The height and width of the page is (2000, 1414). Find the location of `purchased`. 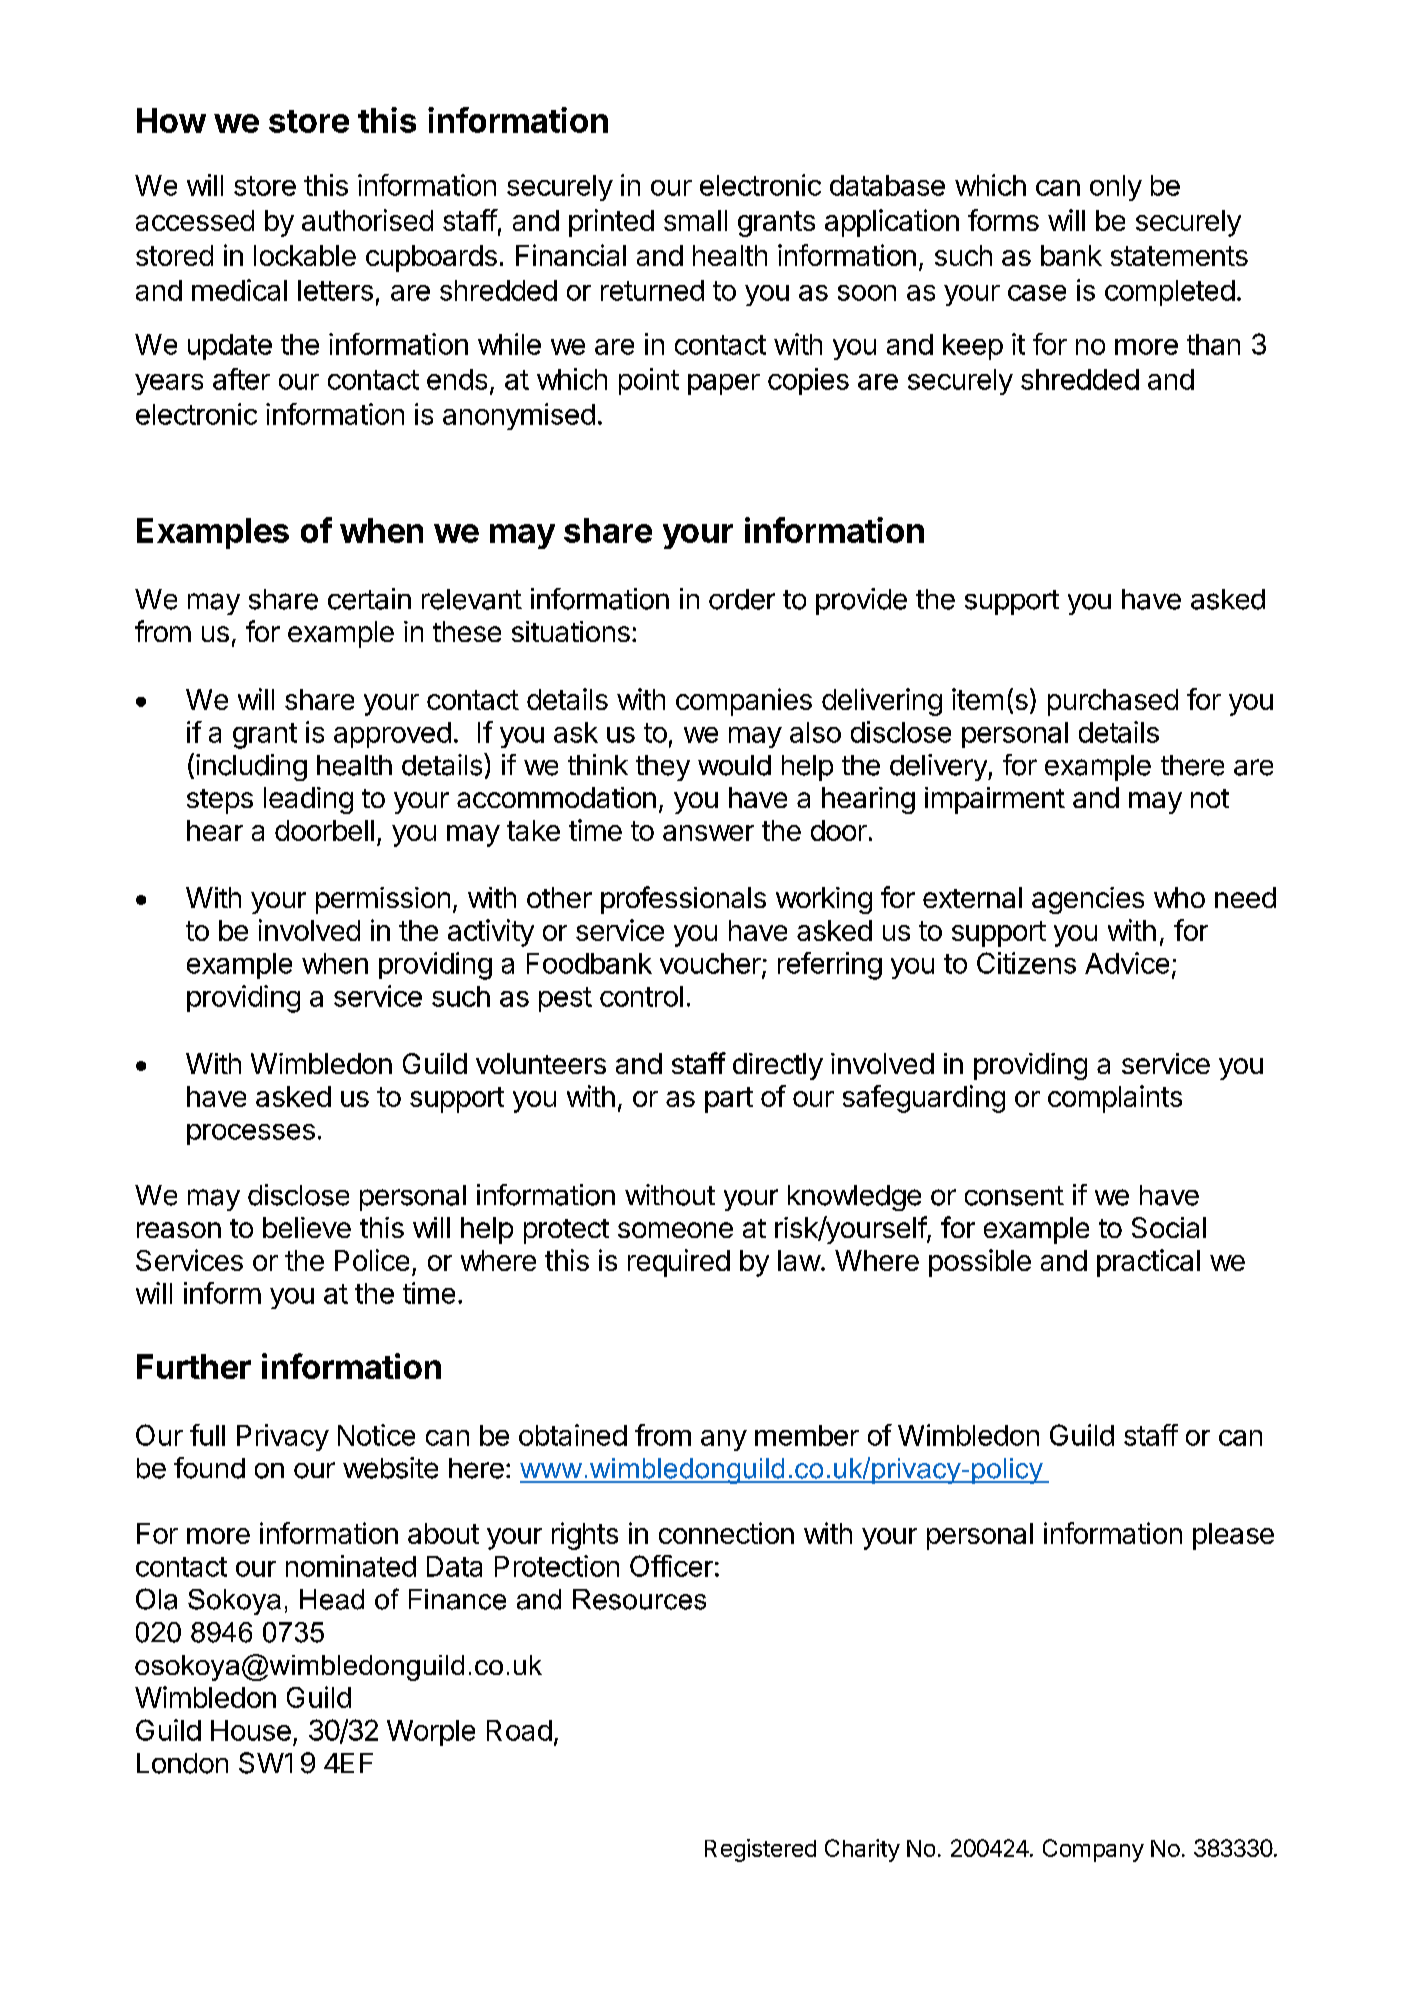

purchased is located at coordinates (1113, 702).
